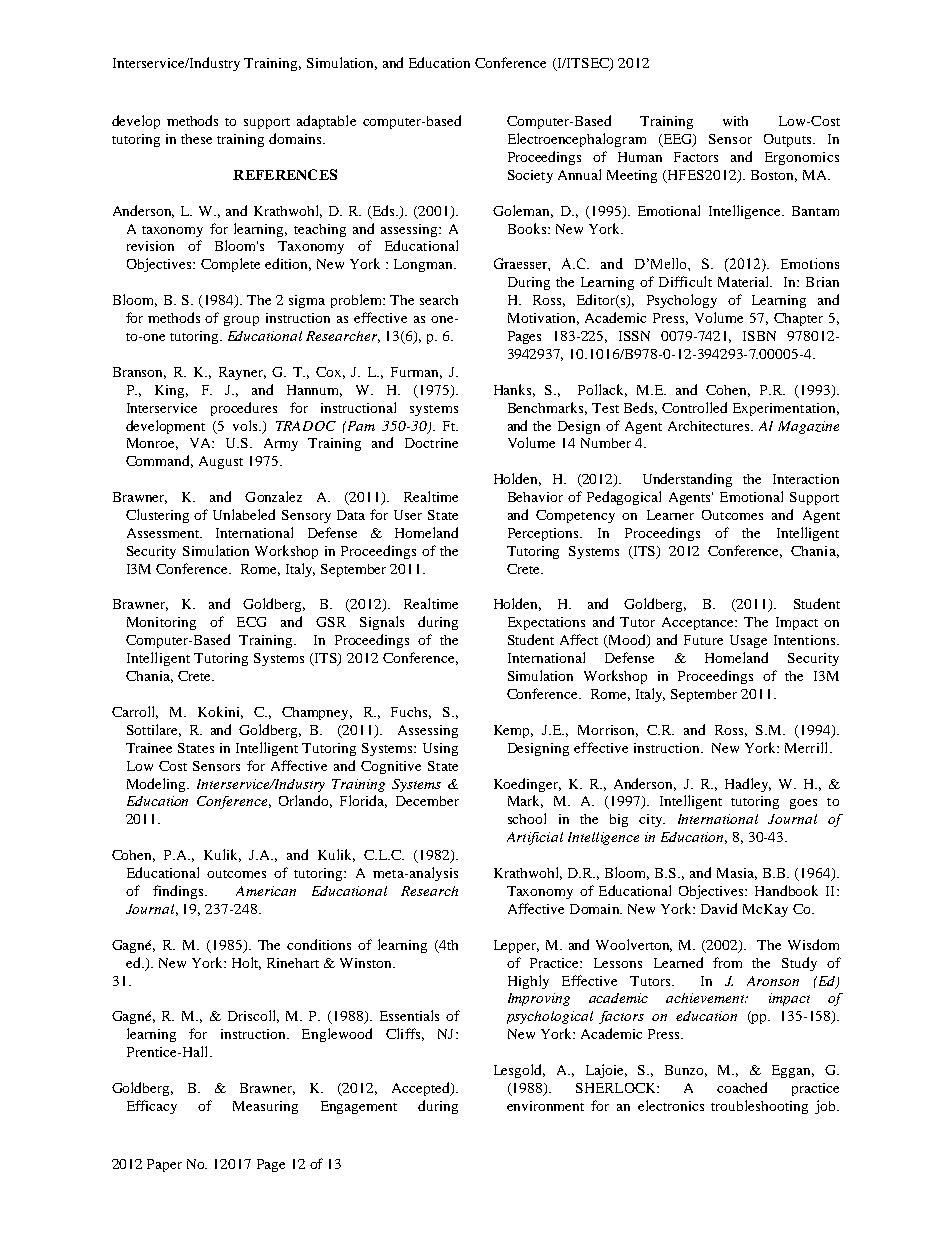  What do you see at coordinates (431, 443) in the screenshot?
I see `Doctrine` at bounding box center [431, 443].
